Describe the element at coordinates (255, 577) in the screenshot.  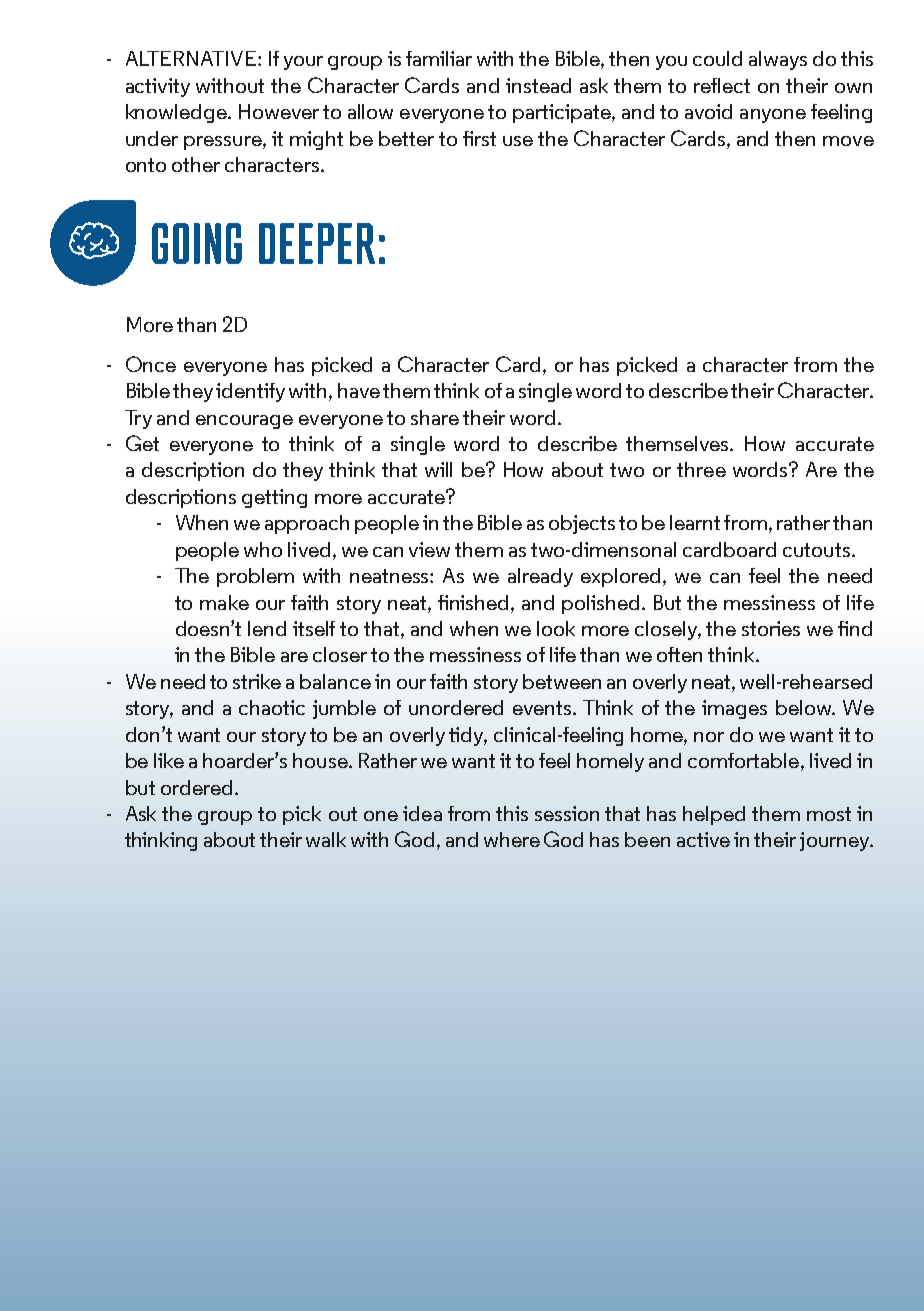
I see `problem` at that location.
